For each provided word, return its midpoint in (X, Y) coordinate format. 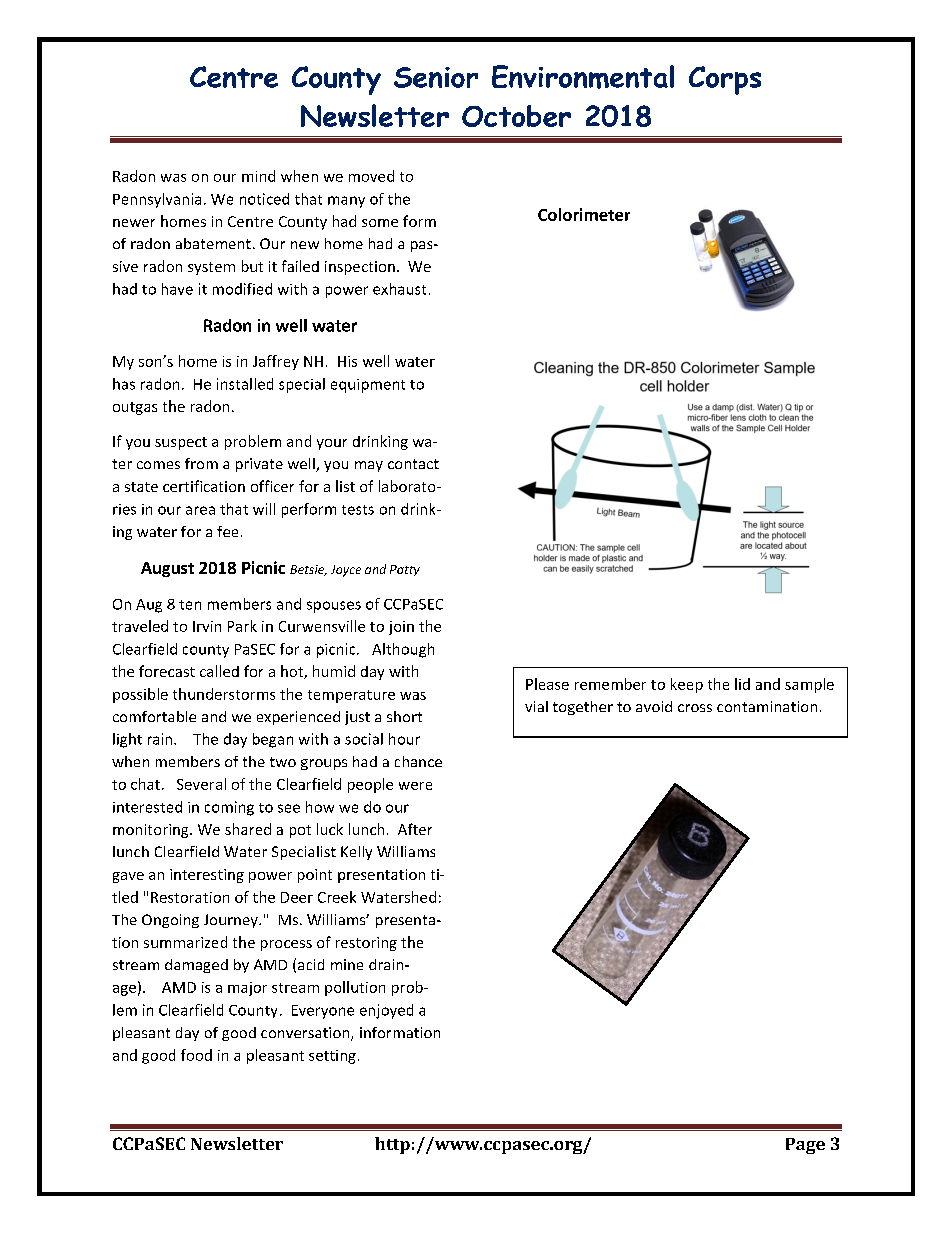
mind (258, 176)
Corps (725, 80)
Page (805, 1146)
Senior (436, 77)
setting (332, 1057)
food (196, 1055)
